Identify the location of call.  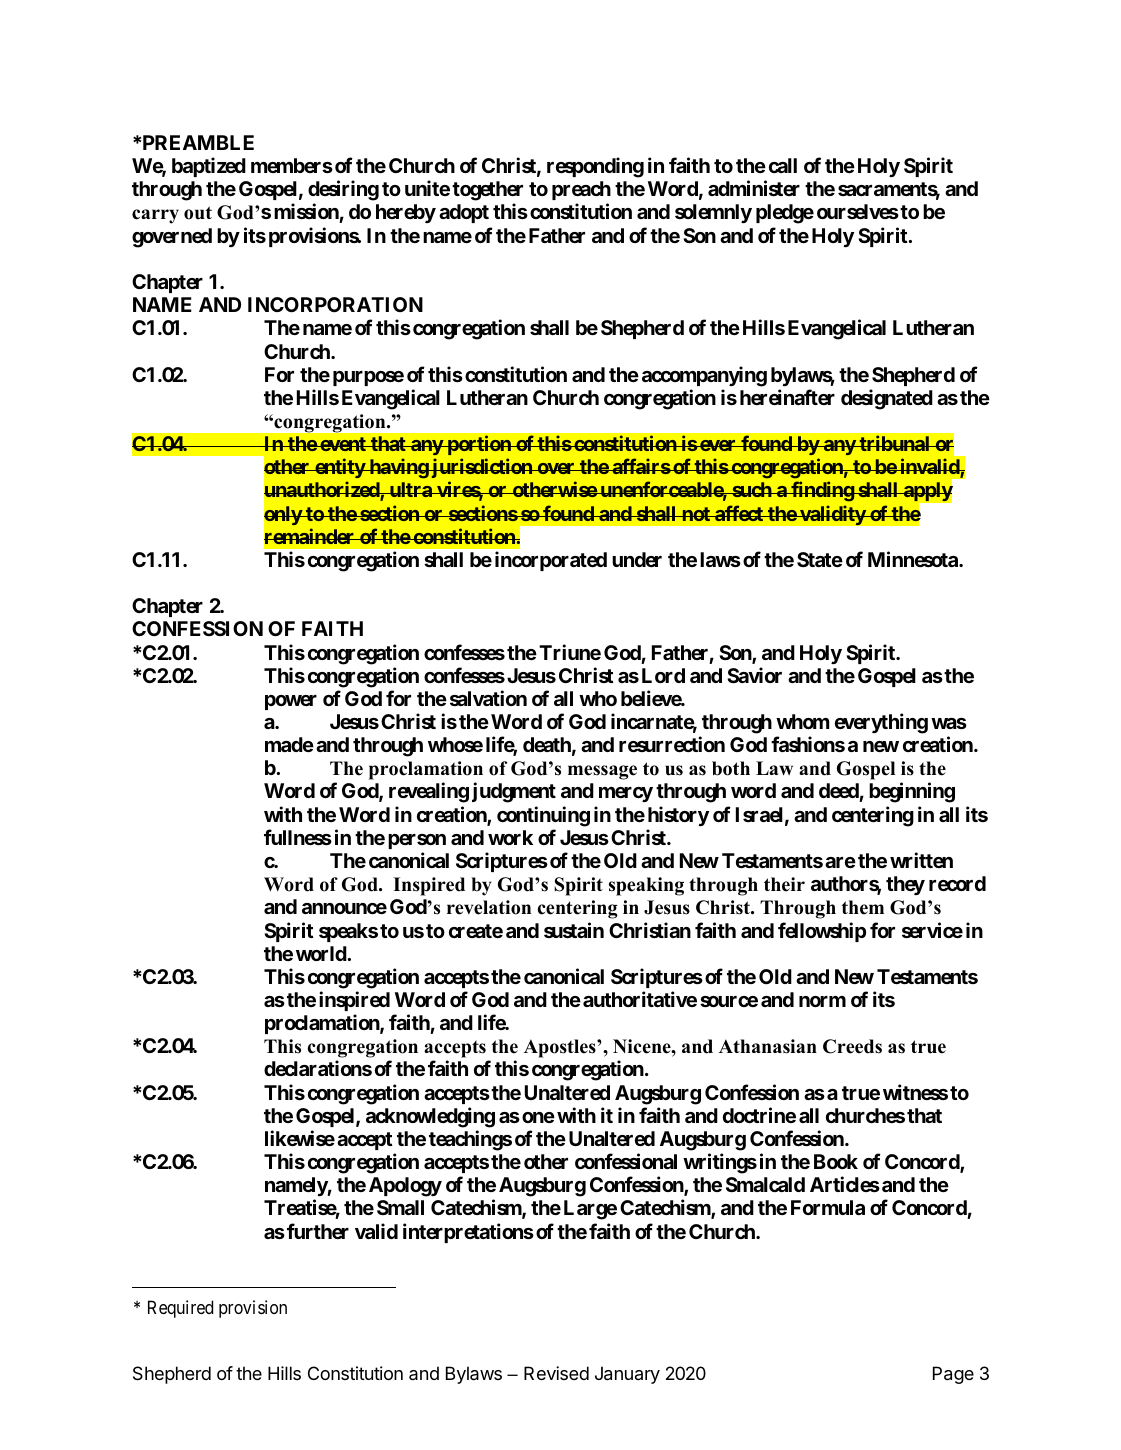
(783, 165).
